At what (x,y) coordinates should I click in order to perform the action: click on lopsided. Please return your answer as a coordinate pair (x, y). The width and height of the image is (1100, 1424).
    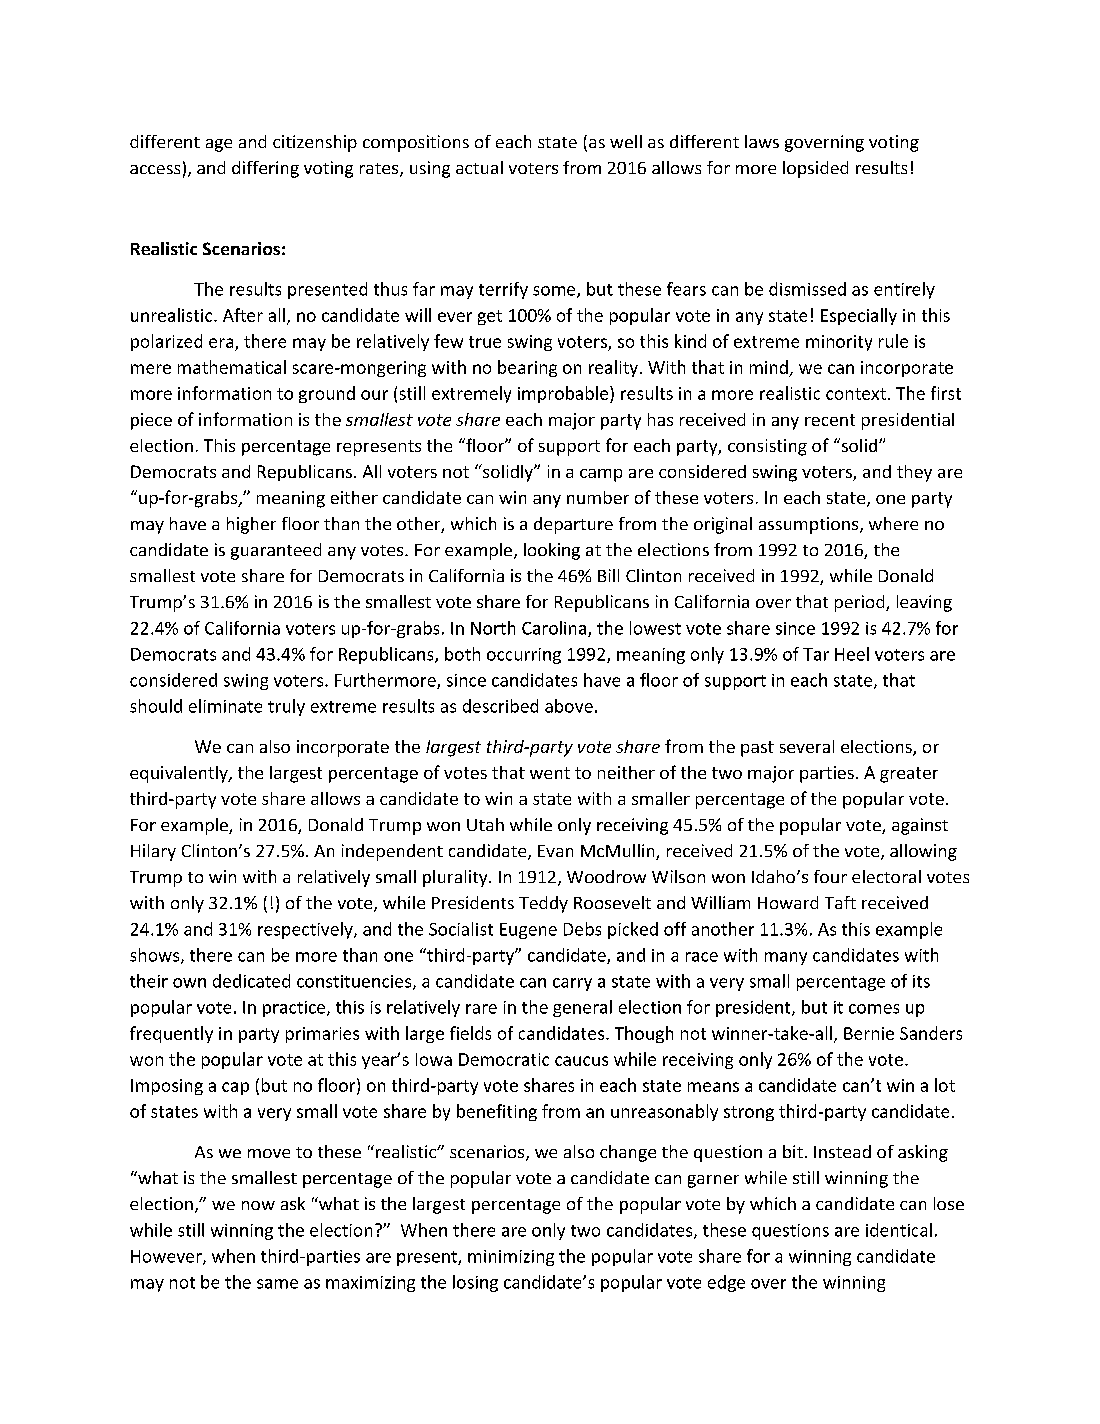
    Looking at the image, I should click on (815, 169).
